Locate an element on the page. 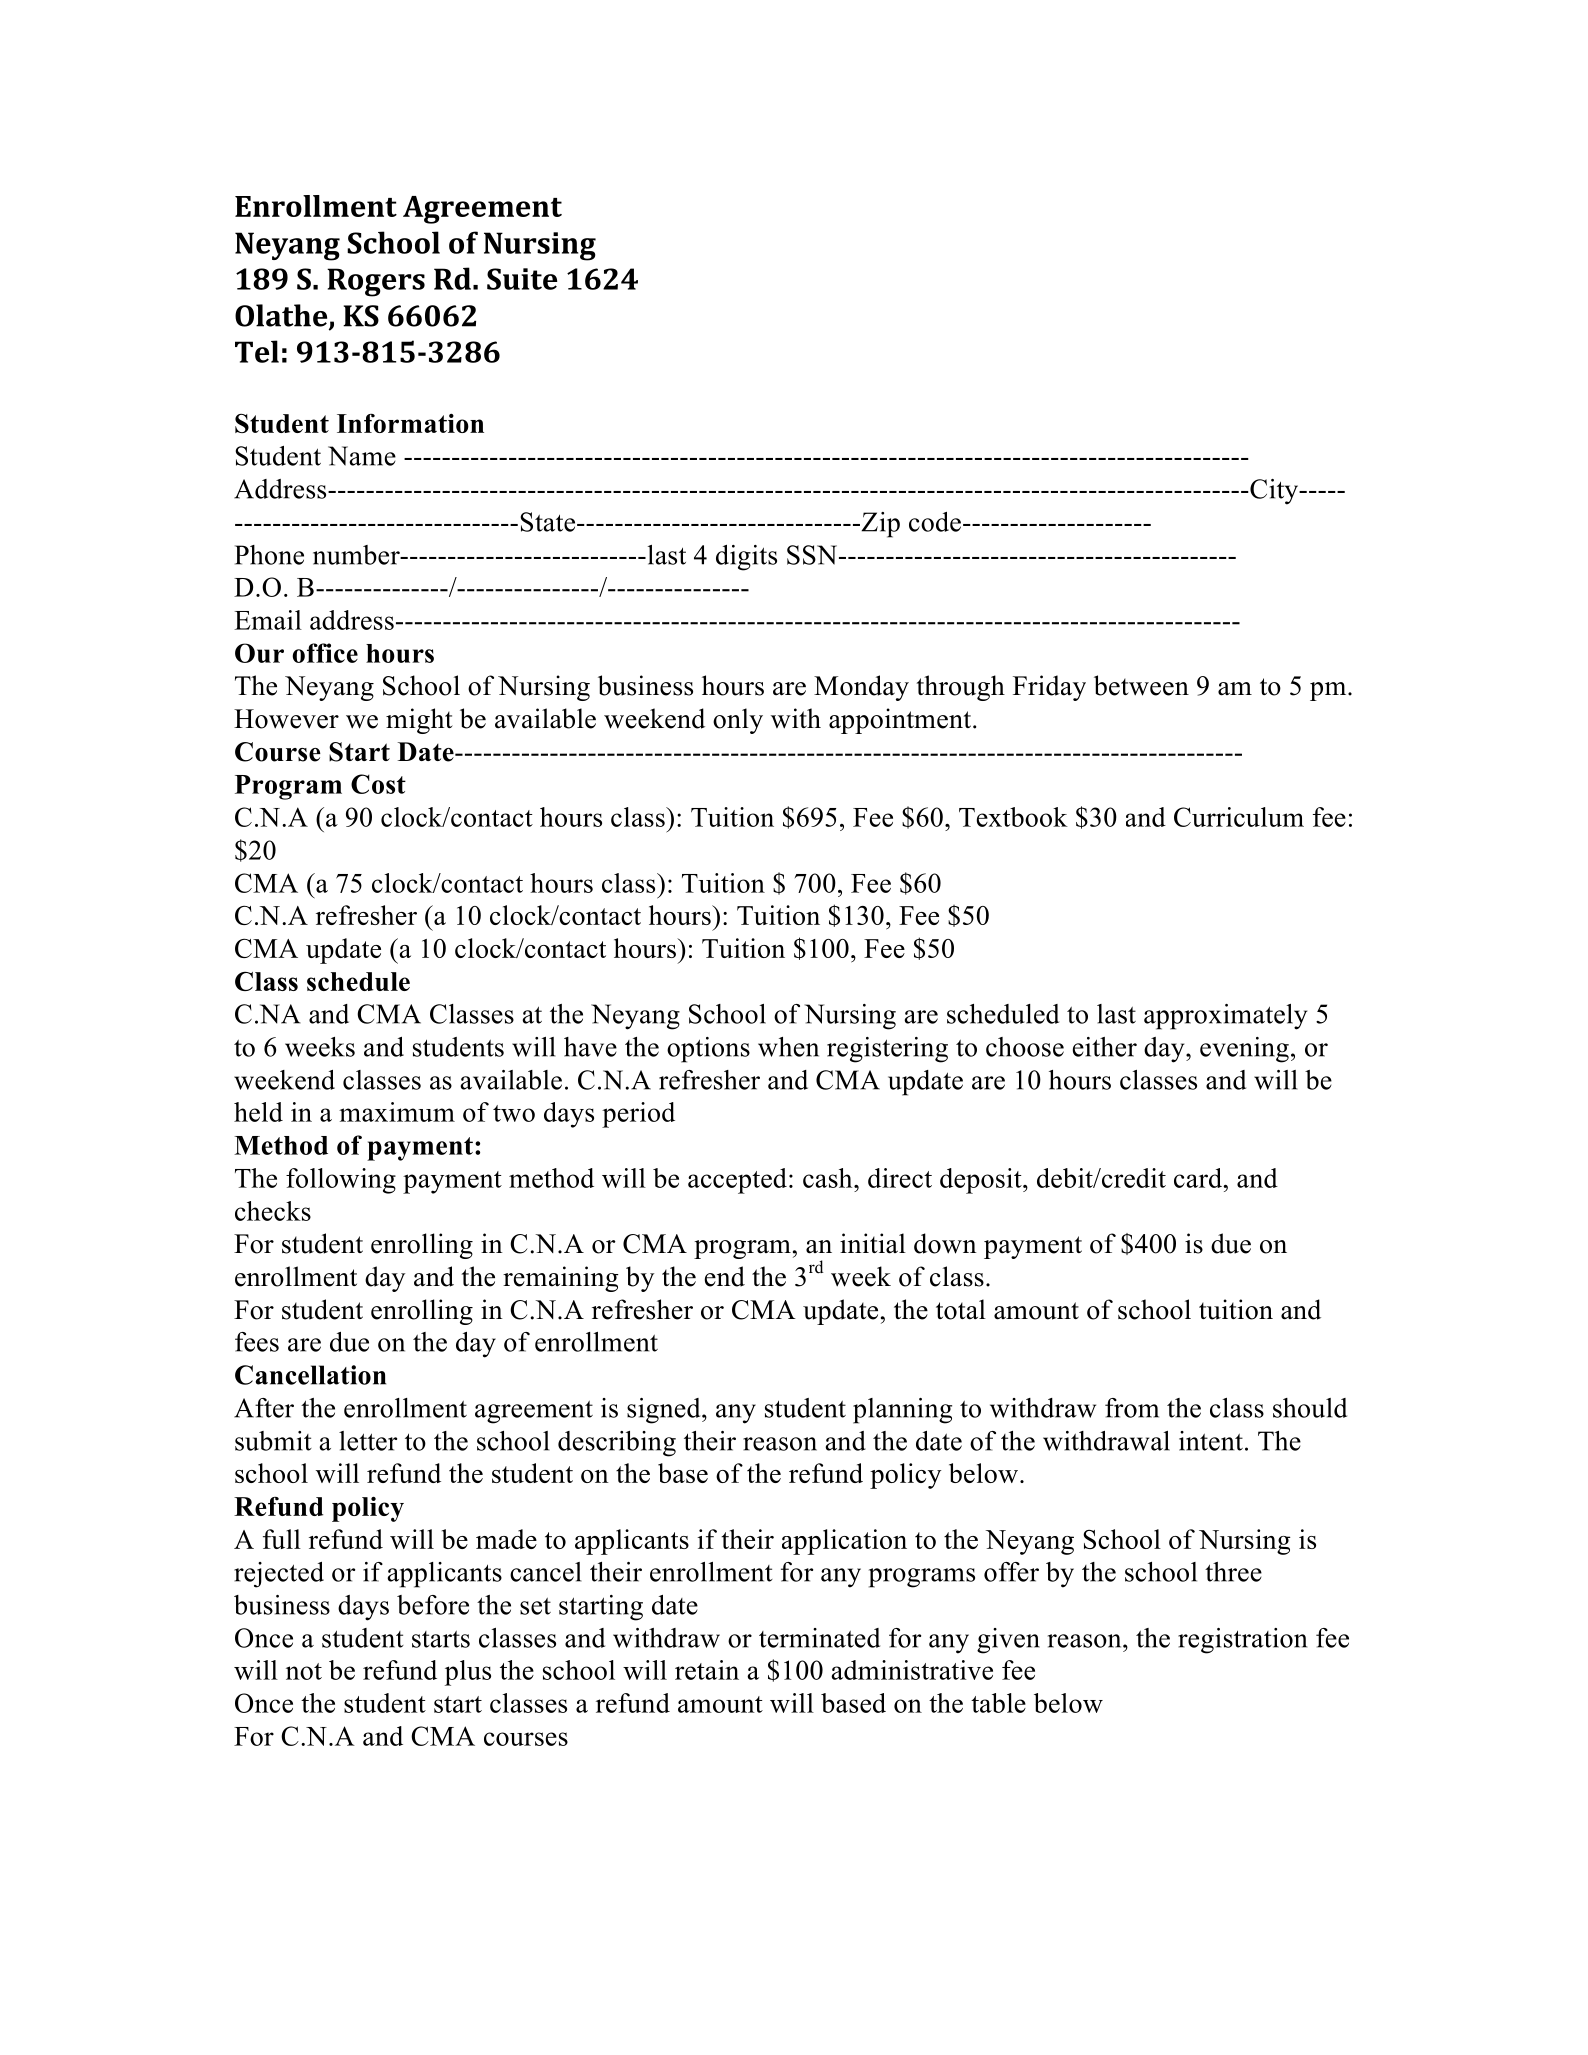 Image resolution: width=1588 pixels, height=2055 pixels. approximately is located at coordinates (1225, 1017).
